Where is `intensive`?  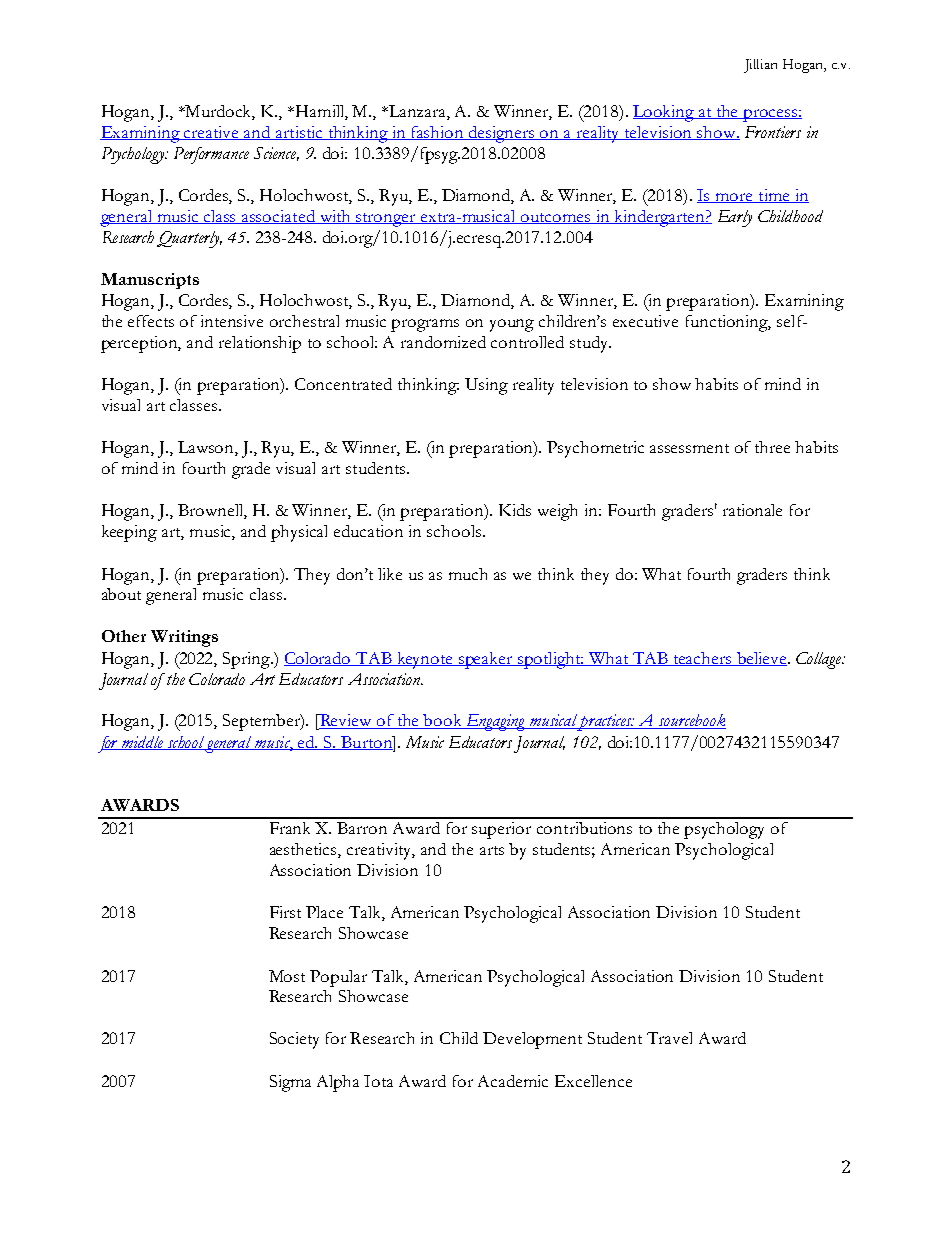
intensive is located at coordinates (232, 321).
